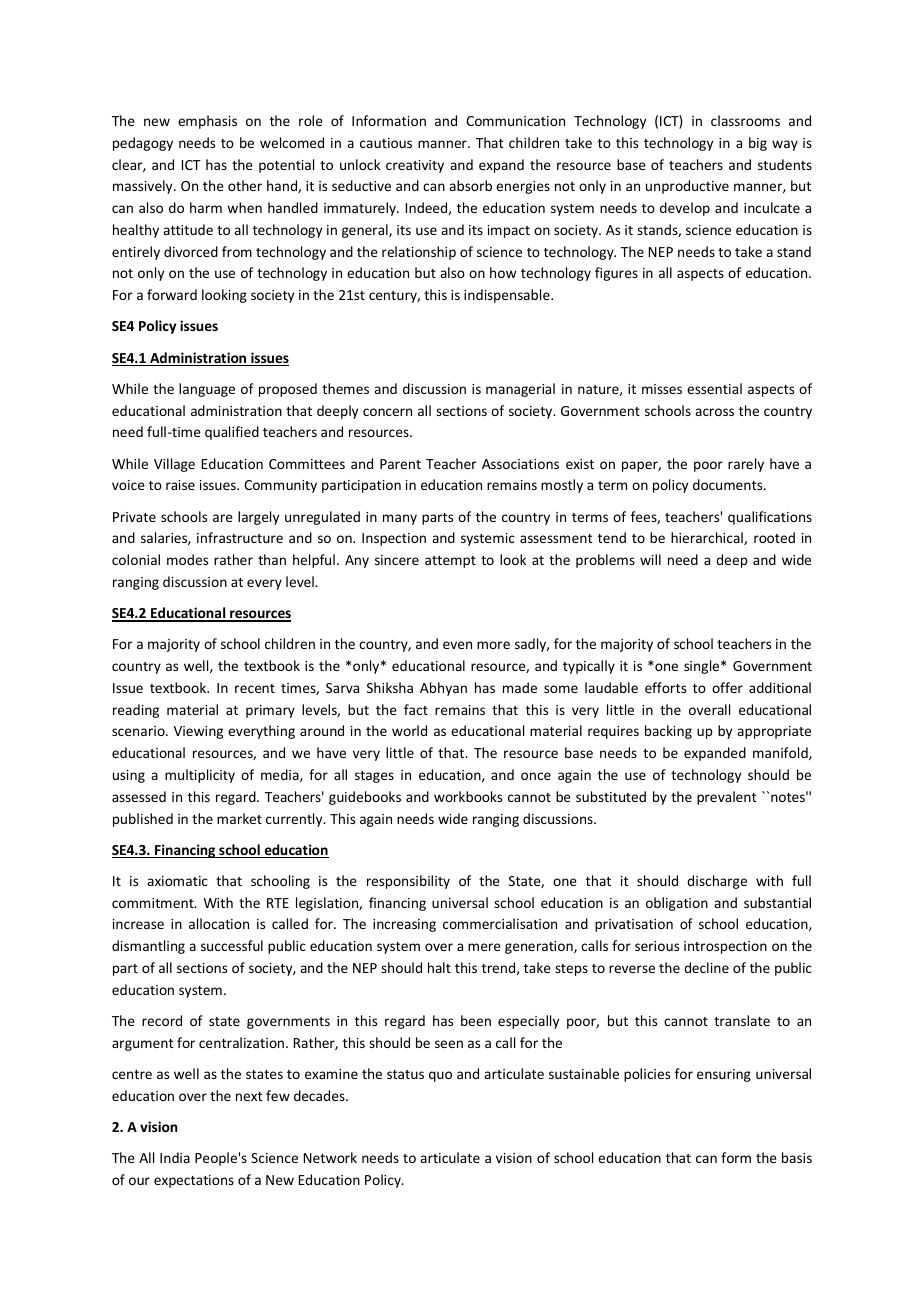  What do you see at coordinates (668, 732) in the page?
I see `backing` at bounding box center [668, 732].
